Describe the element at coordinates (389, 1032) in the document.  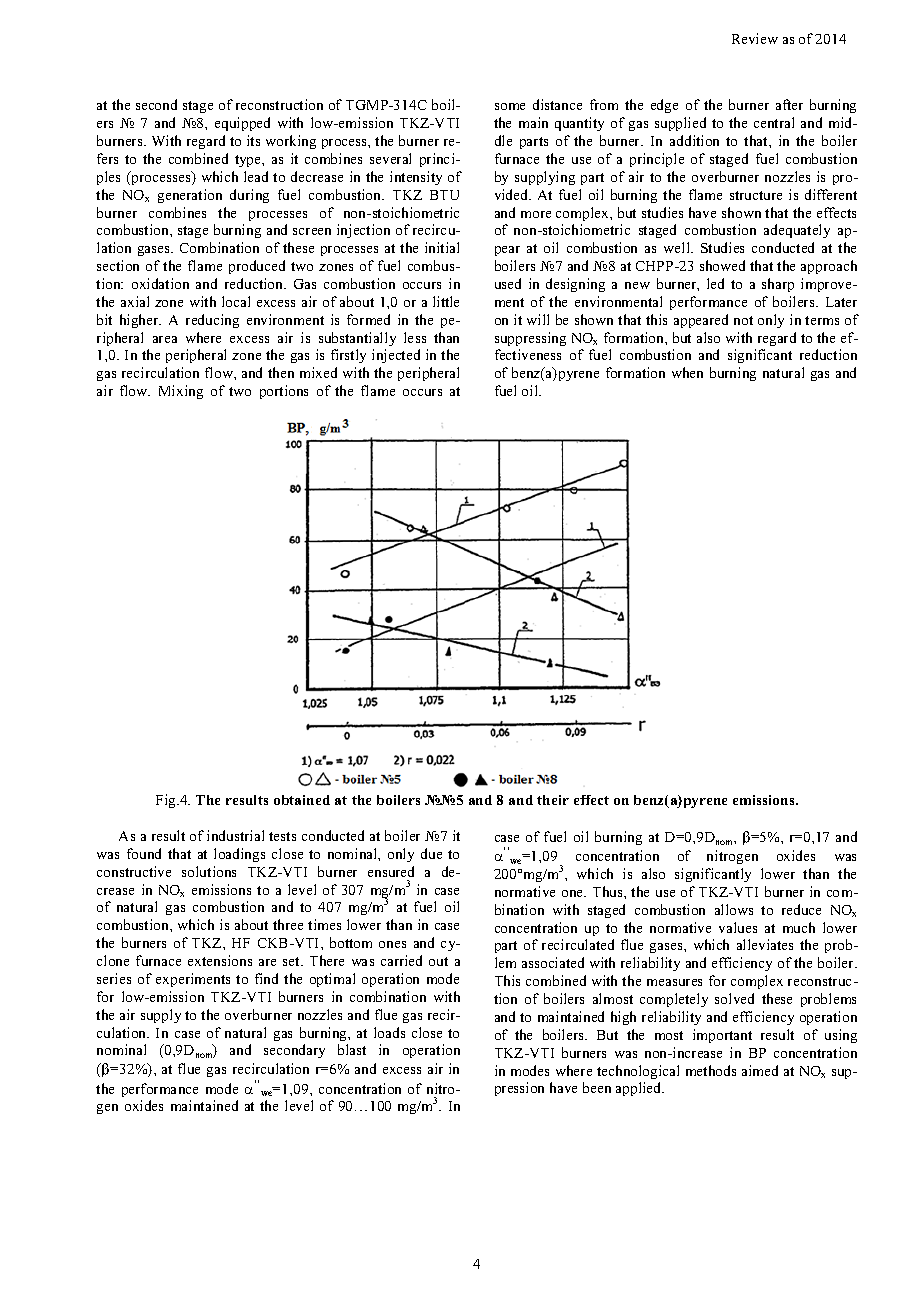
I see `loads` at that location.
